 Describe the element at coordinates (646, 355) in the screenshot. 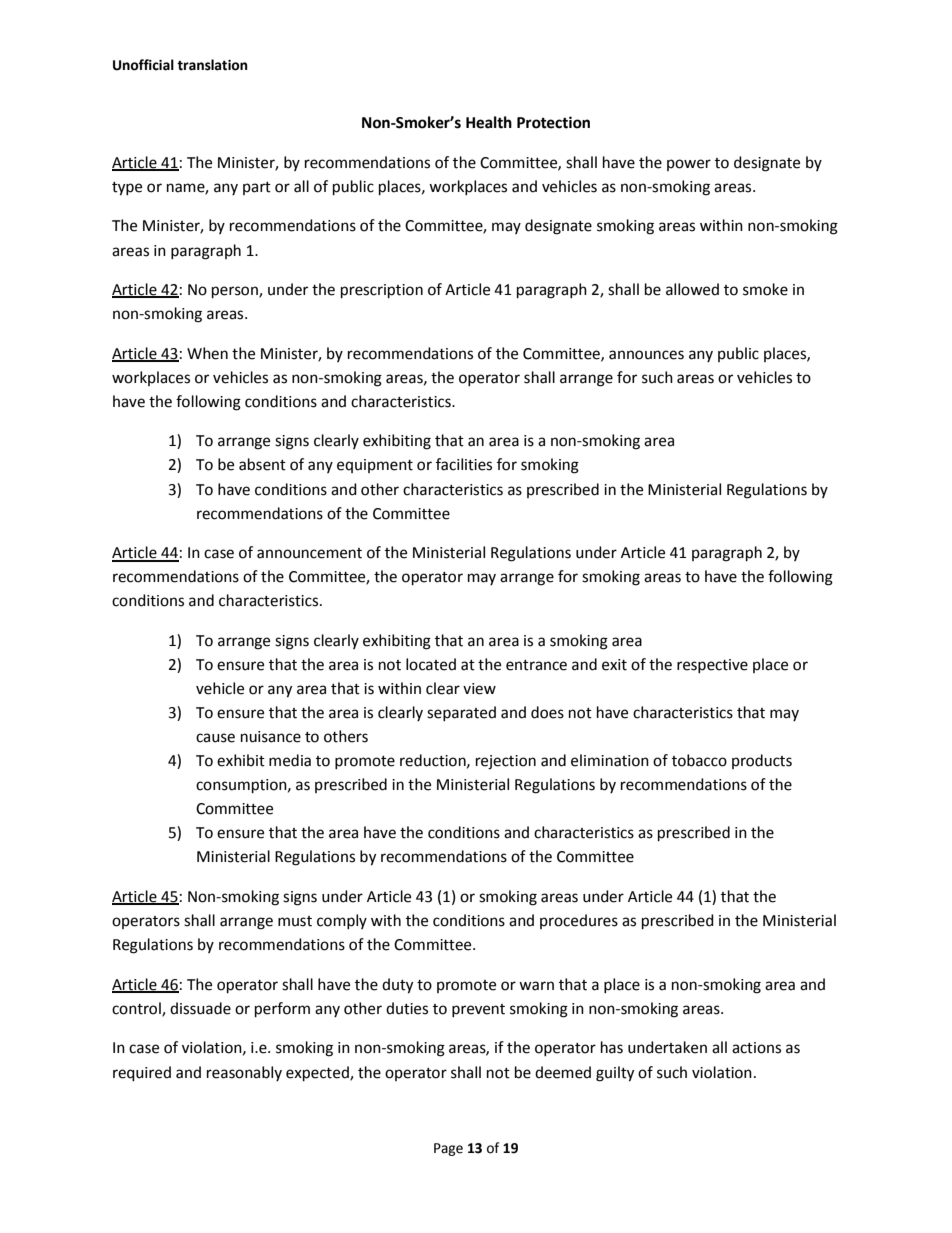

I see `announces` at that location.
